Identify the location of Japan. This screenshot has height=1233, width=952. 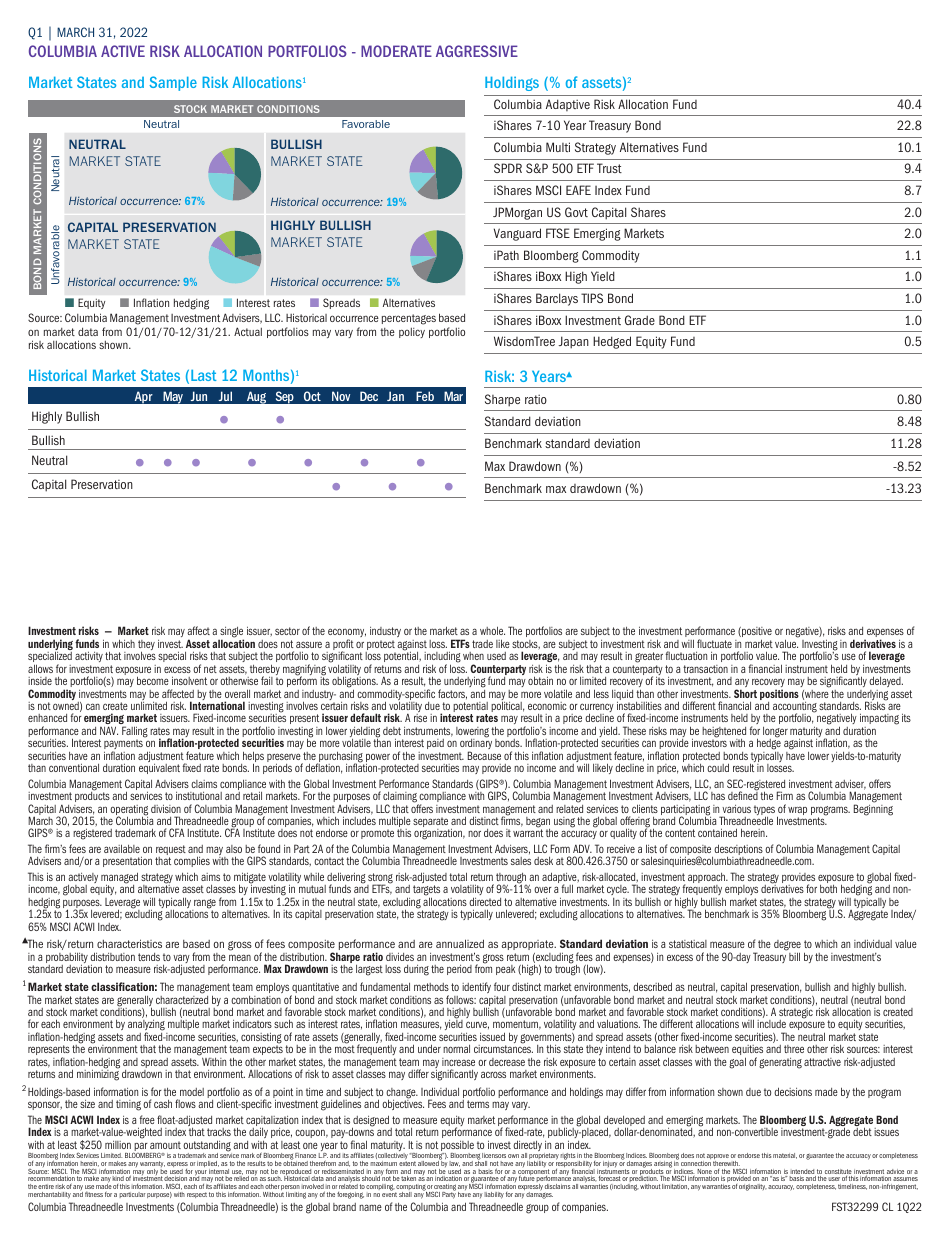
(573, 342).
